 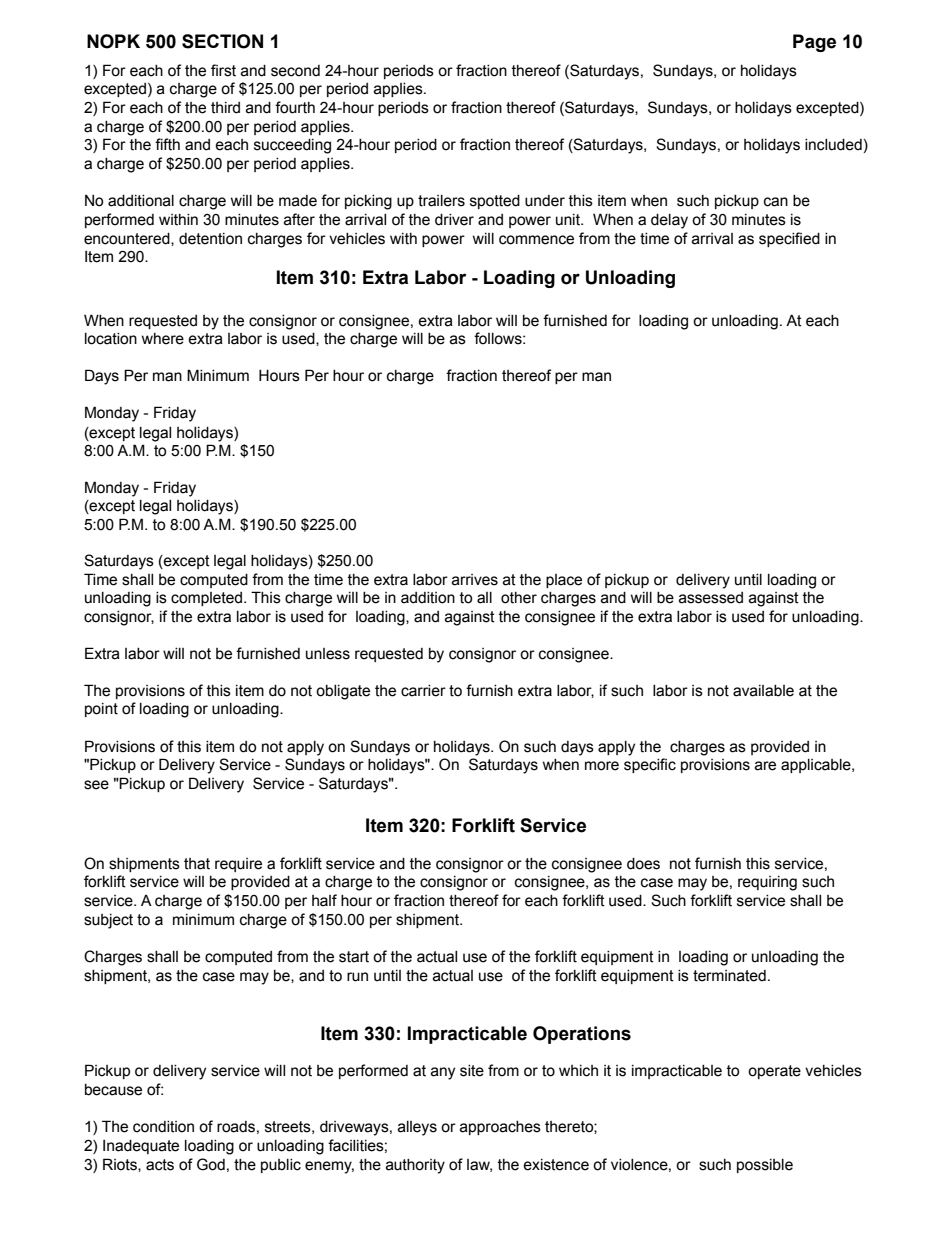 What do you see at coordinates (163, 1127) in the document?
I see `condition` at bounding box center [163, 1127].
